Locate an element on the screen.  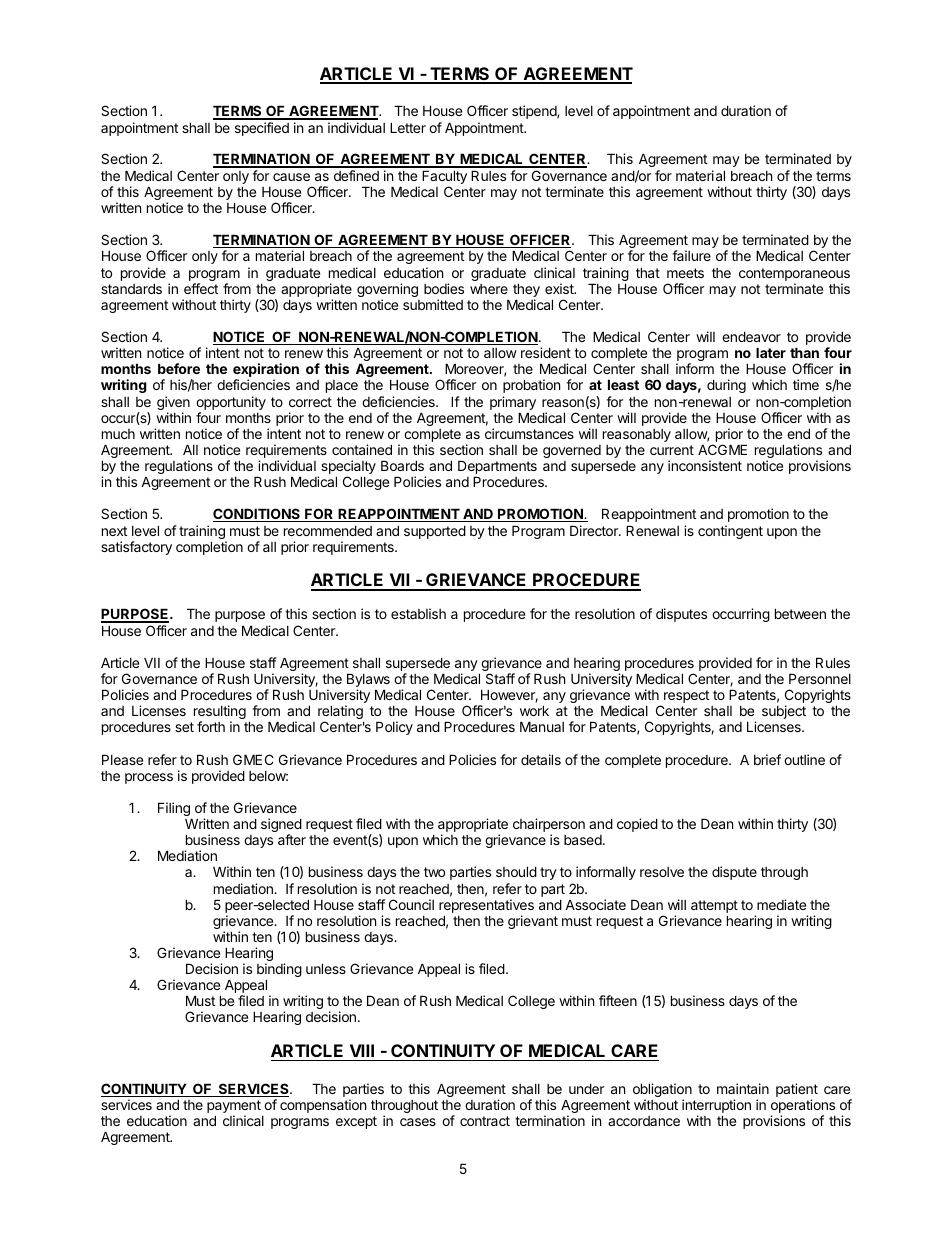
attempt is located at coordinates (714, 906).
